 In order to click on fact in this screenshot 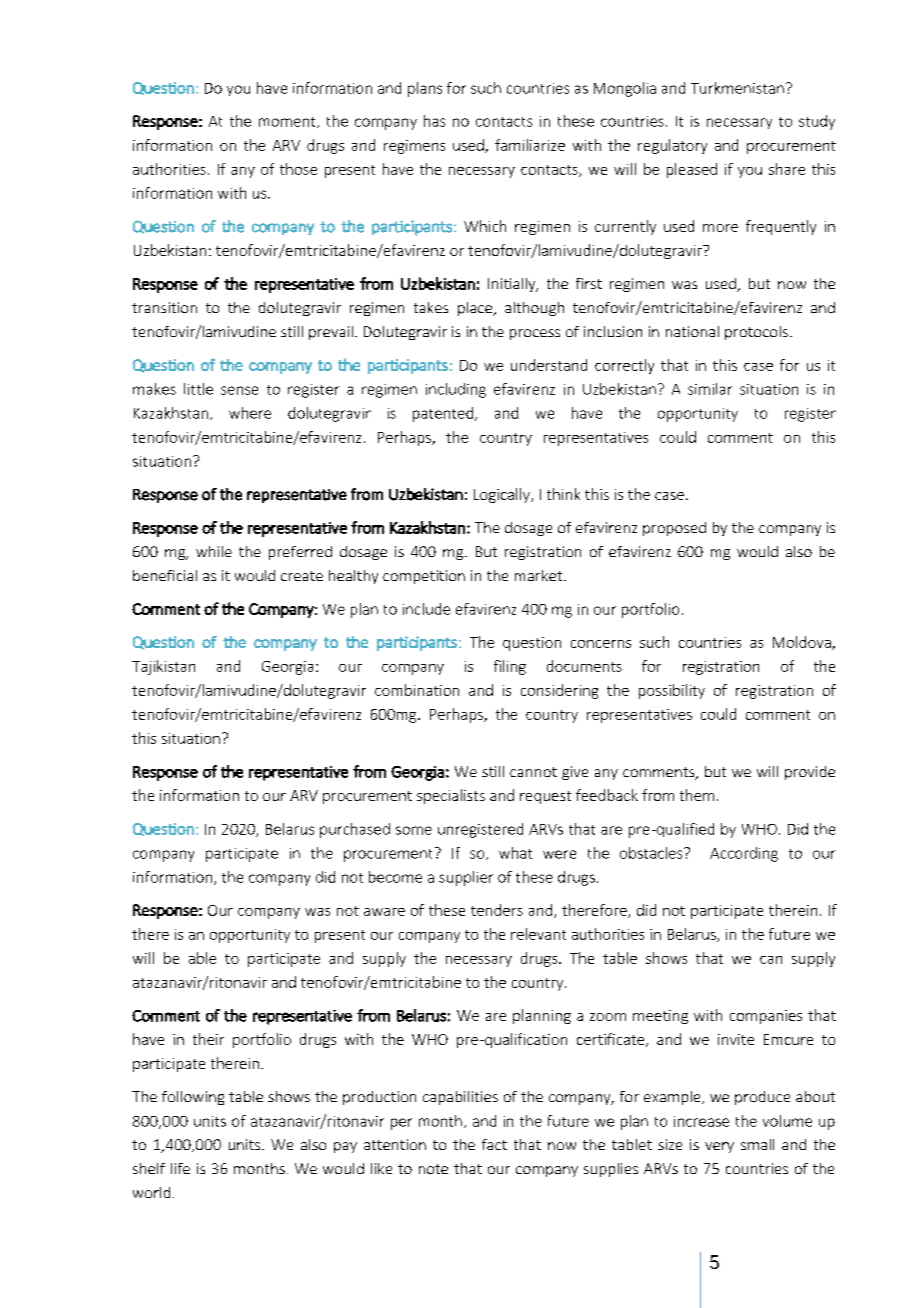, I will do `click(494, 1144)`.
